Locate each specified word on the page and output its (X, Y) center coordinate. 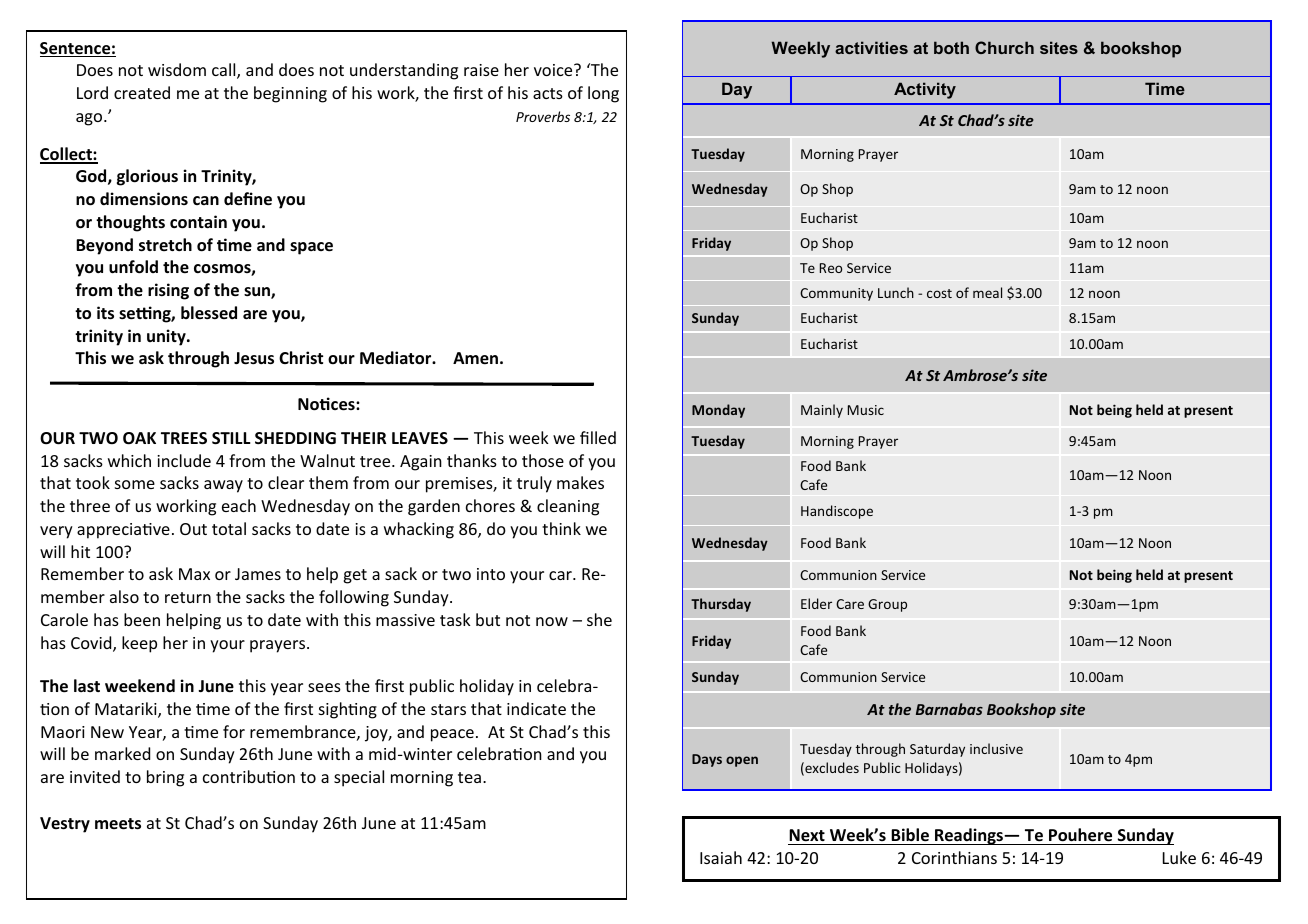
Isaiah (721, 857)
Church (1004, 47)
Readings (969, 836)
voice (554, 70)
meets (118, 824)
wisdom (177, 69)
